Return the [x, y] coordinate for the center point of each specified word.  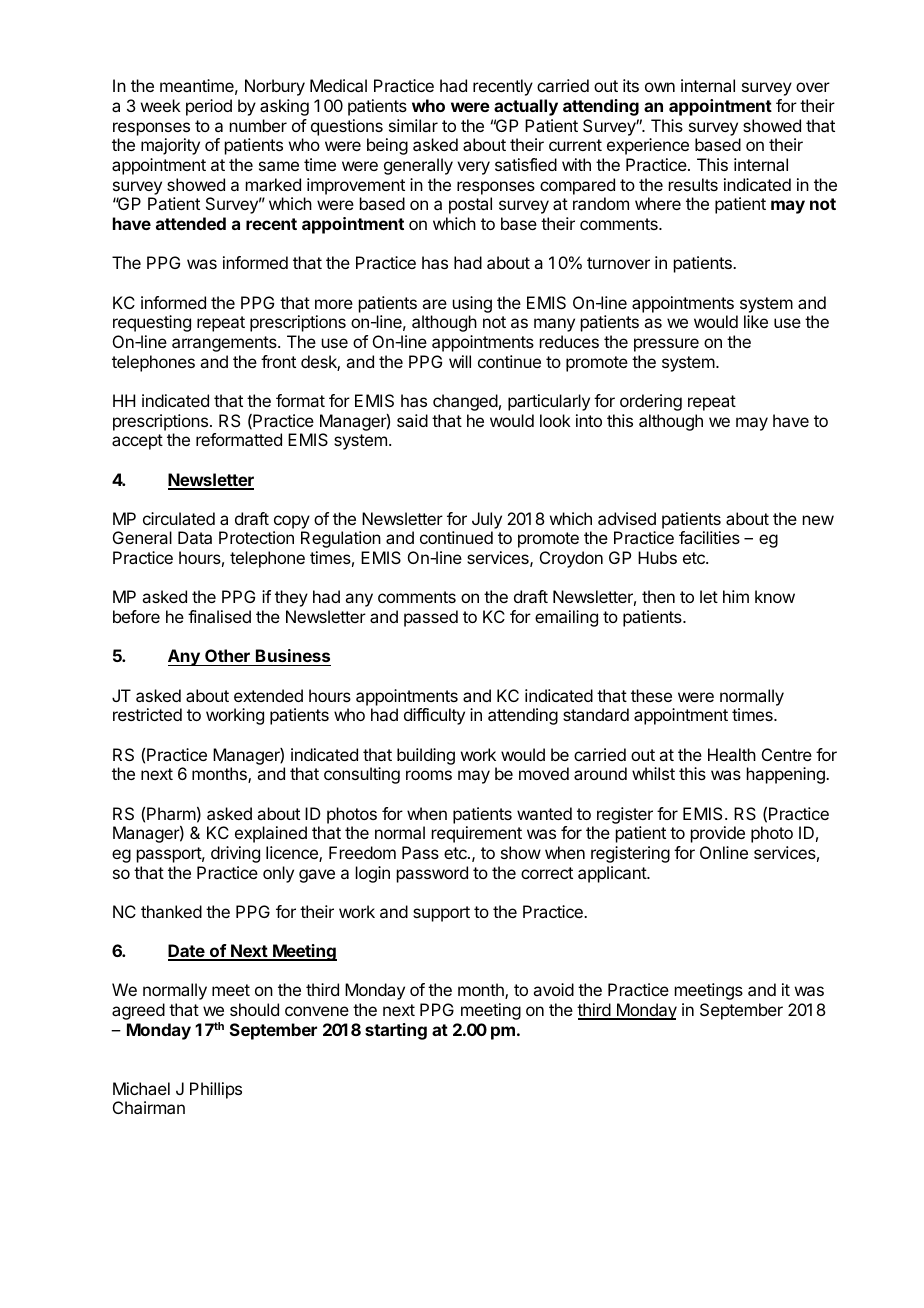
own [660, 87]
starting [396, 1031]
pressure [666, 345]
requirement [477, 834]
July [487, 520]
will [460, 361]
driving [235, 854]
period [209, 107]
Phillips [216, 1090]
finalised [219, 616]
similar [413, 125]
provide [718, 834]
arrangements [225, 344]
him [736, 596]
